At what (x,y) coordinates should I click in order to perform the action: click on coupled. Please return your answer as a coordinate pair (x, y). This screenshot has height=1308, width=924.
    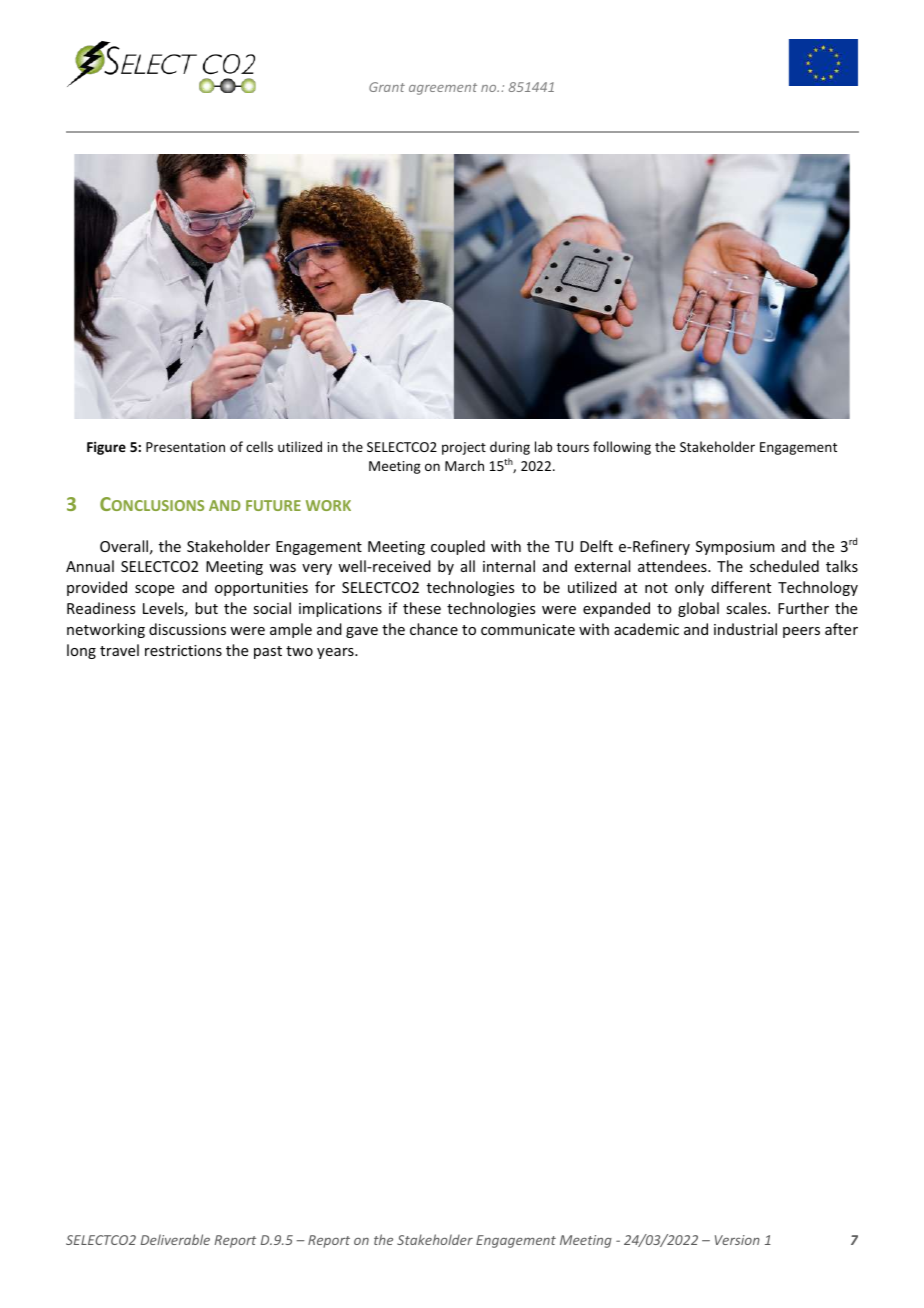
    Looking at the image, I should click on (458, 547).
